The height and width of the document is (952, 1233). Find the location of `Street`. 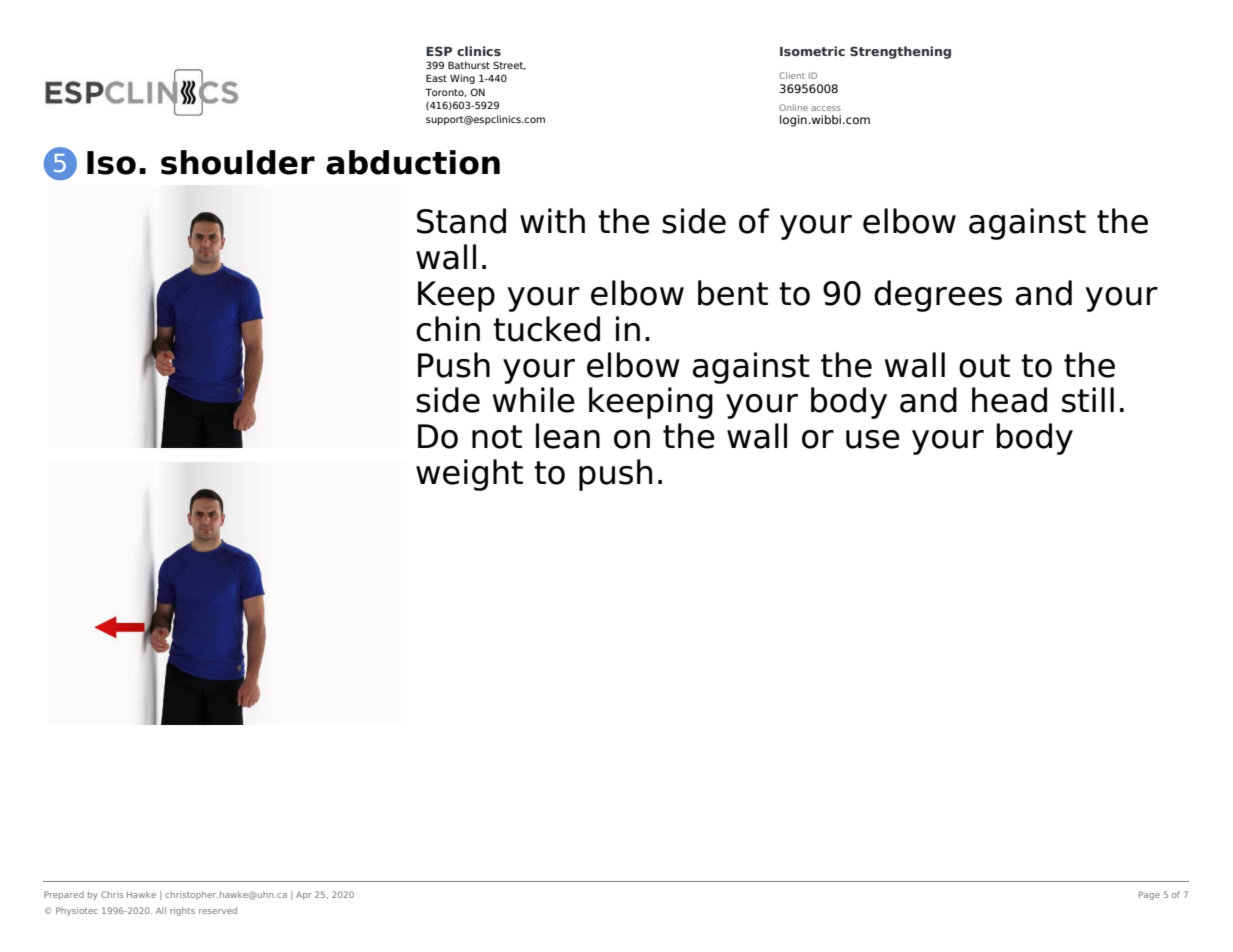

Street is located at coordinates (509, 65).
